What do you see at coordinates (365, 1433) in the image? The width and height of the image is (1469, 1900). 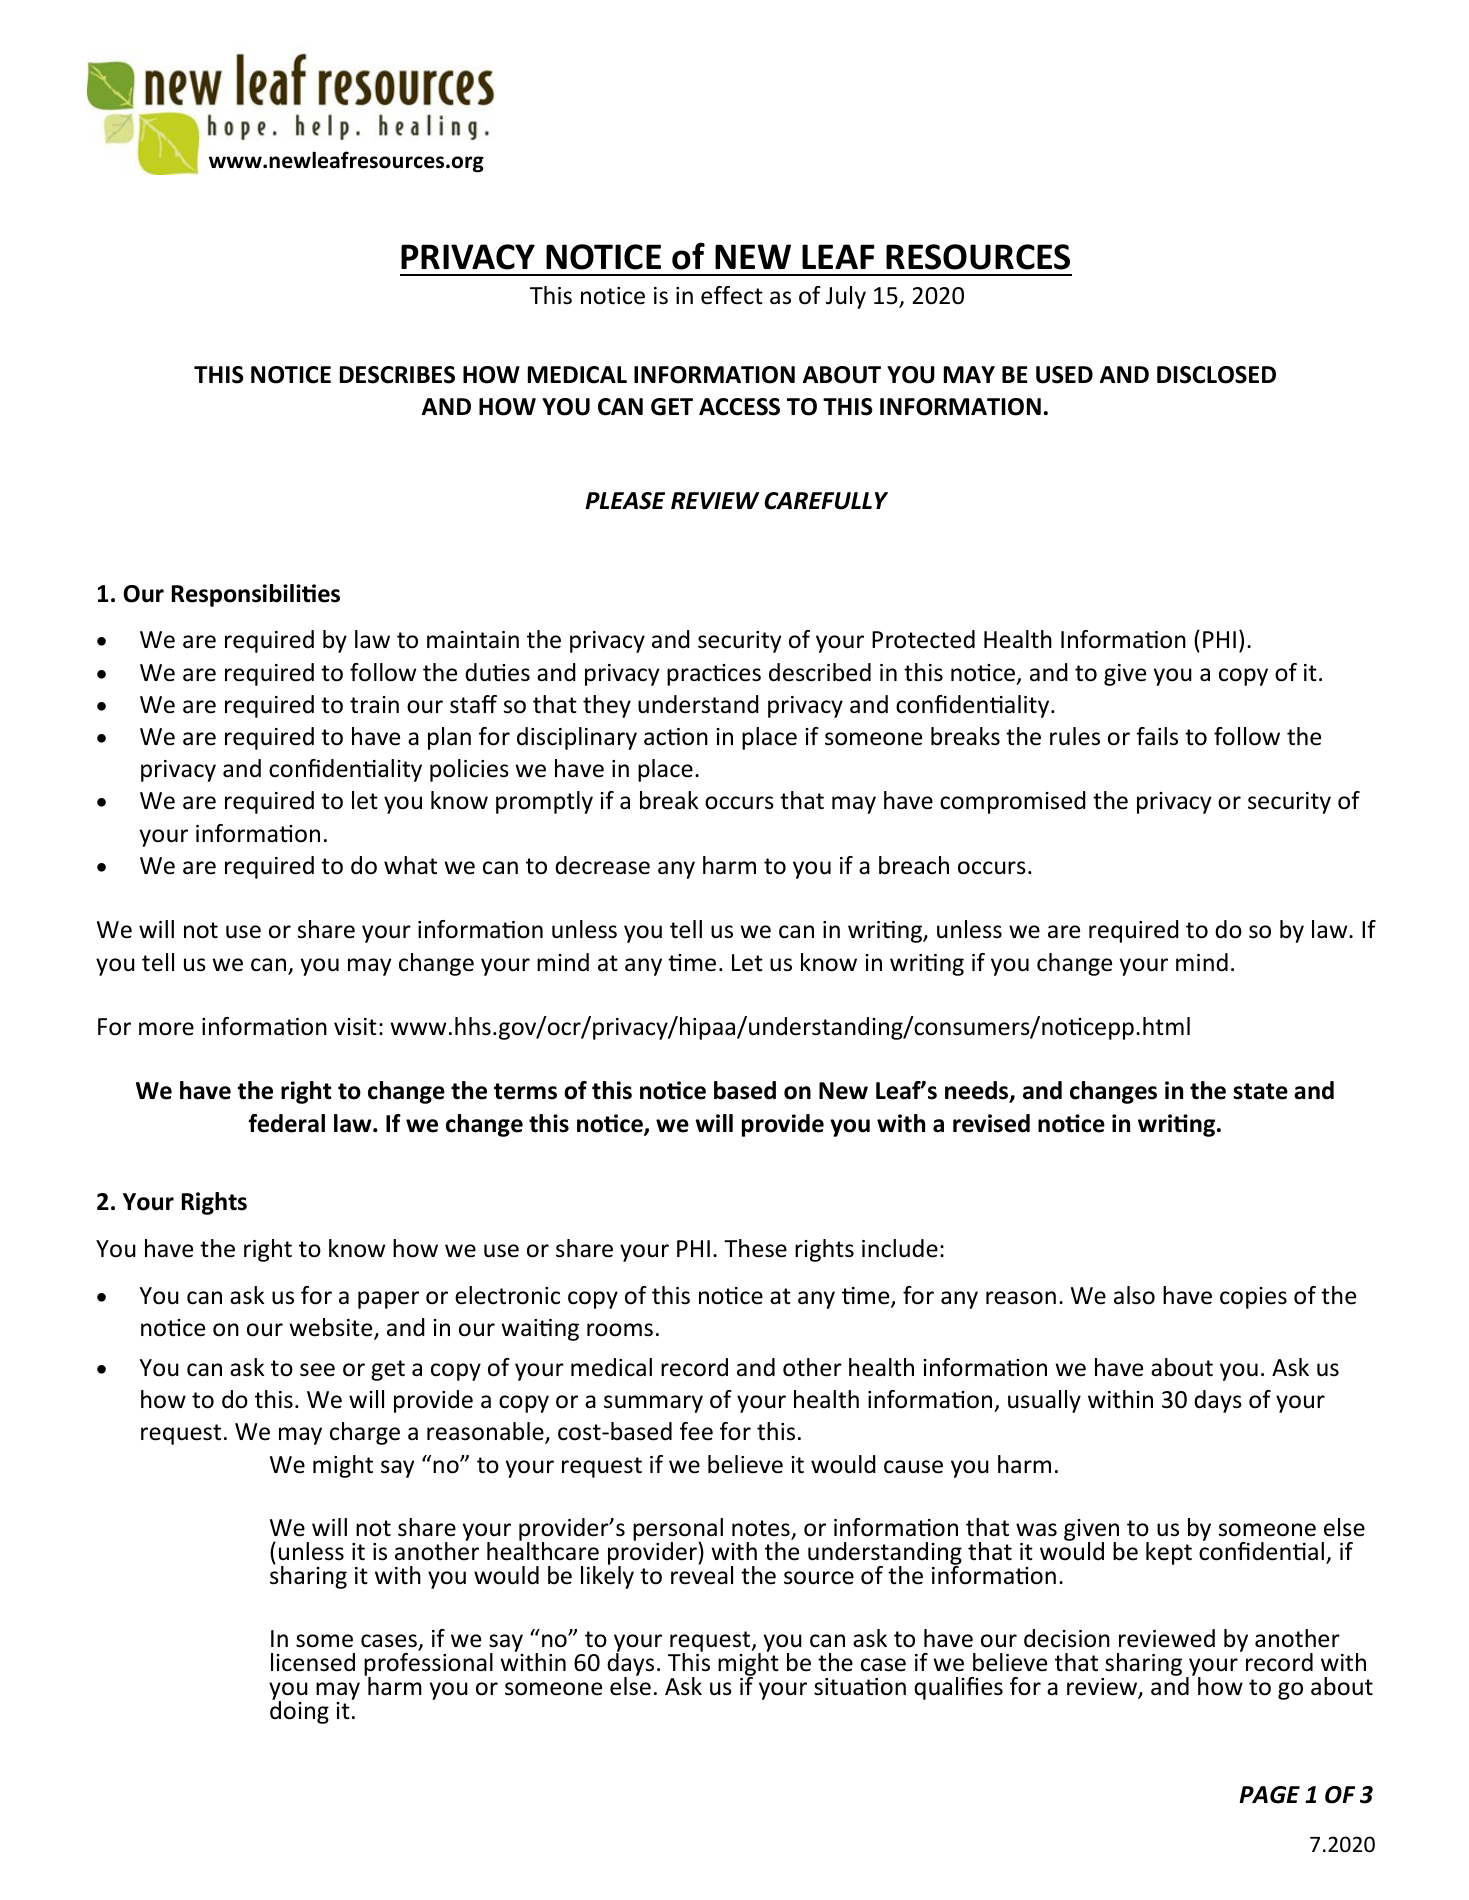 I see `charge` at bounding box center [365, 1433].
